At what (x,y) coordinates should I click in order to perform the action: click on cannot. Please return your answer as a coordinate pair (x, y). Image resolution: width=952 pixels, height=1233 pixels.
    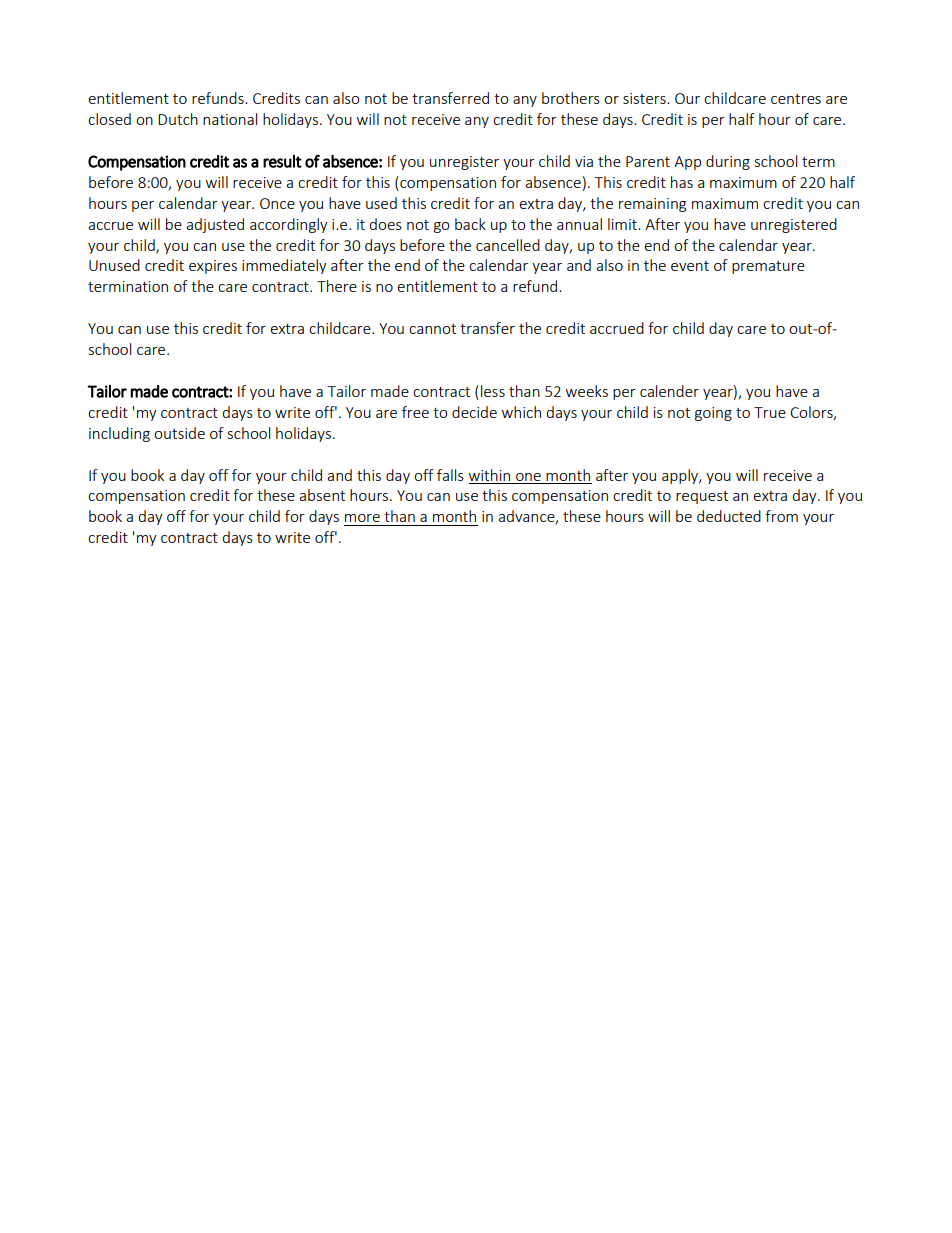
    Looking at the image, I should click on (432, 329).
